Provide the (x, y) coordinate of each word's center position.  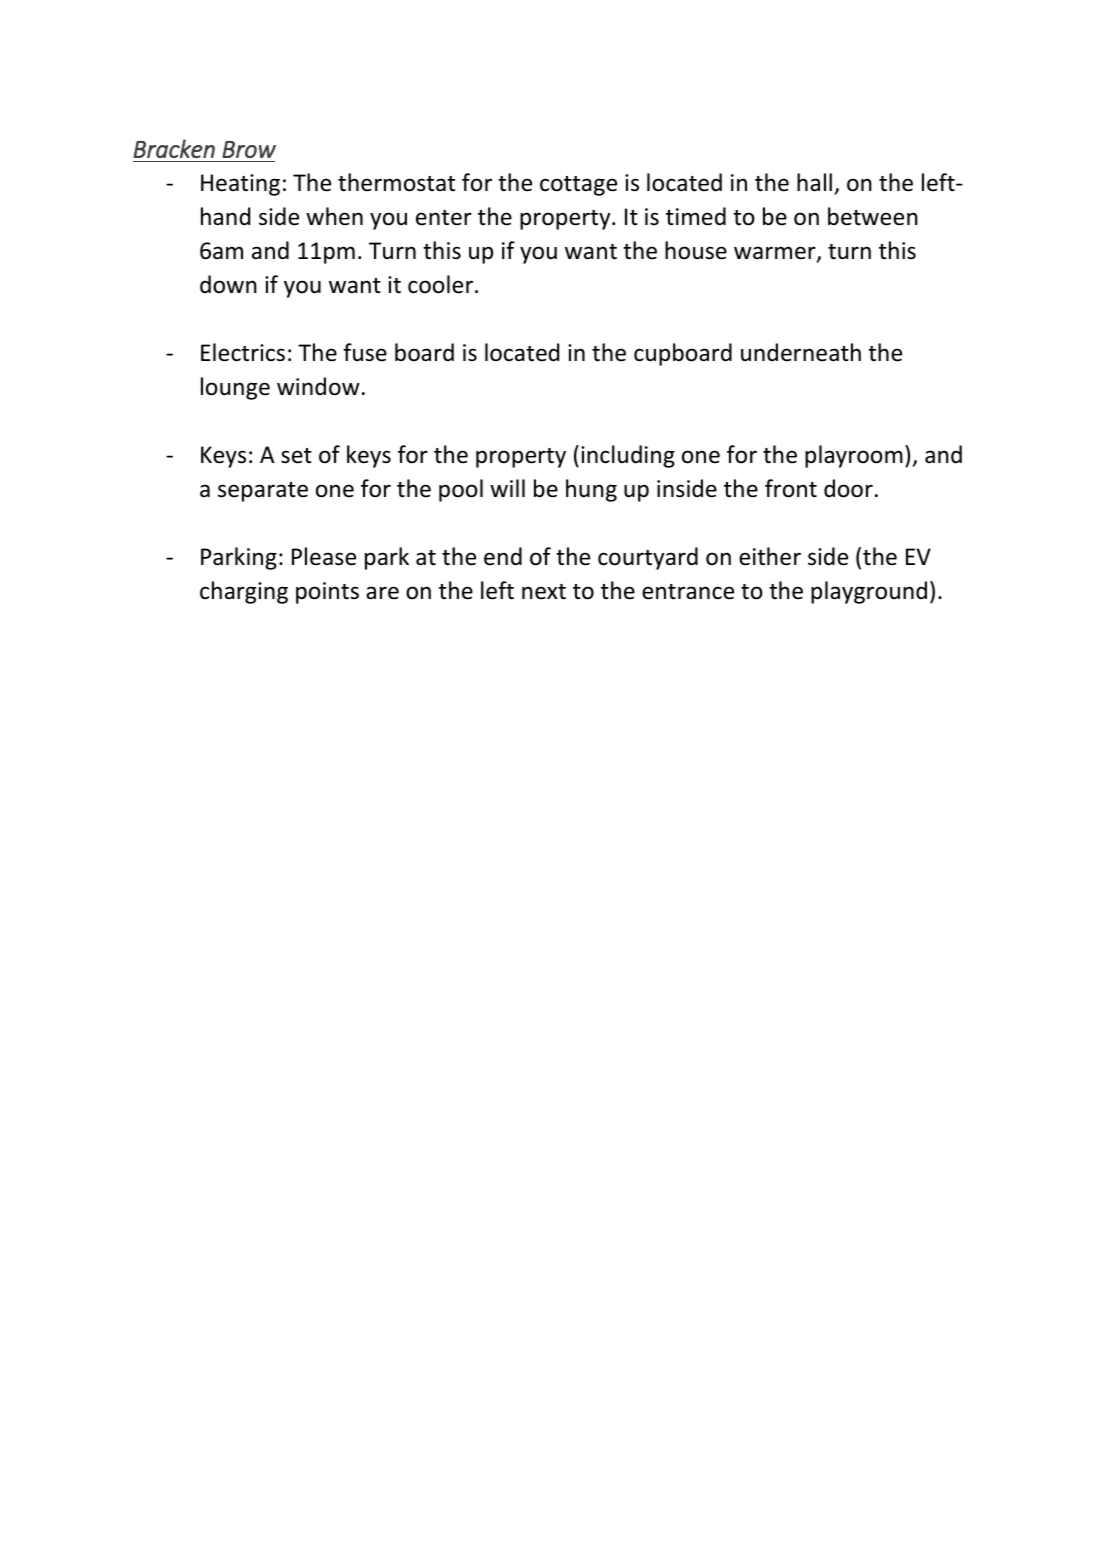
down (228, 284)
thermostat (396, 182)
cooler (442, 284)
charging (244, 592)
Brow (249, 149)
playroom (854, 456)
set (296, 456)
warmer (776, 254)
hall (814, 182)
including (628, 456)
